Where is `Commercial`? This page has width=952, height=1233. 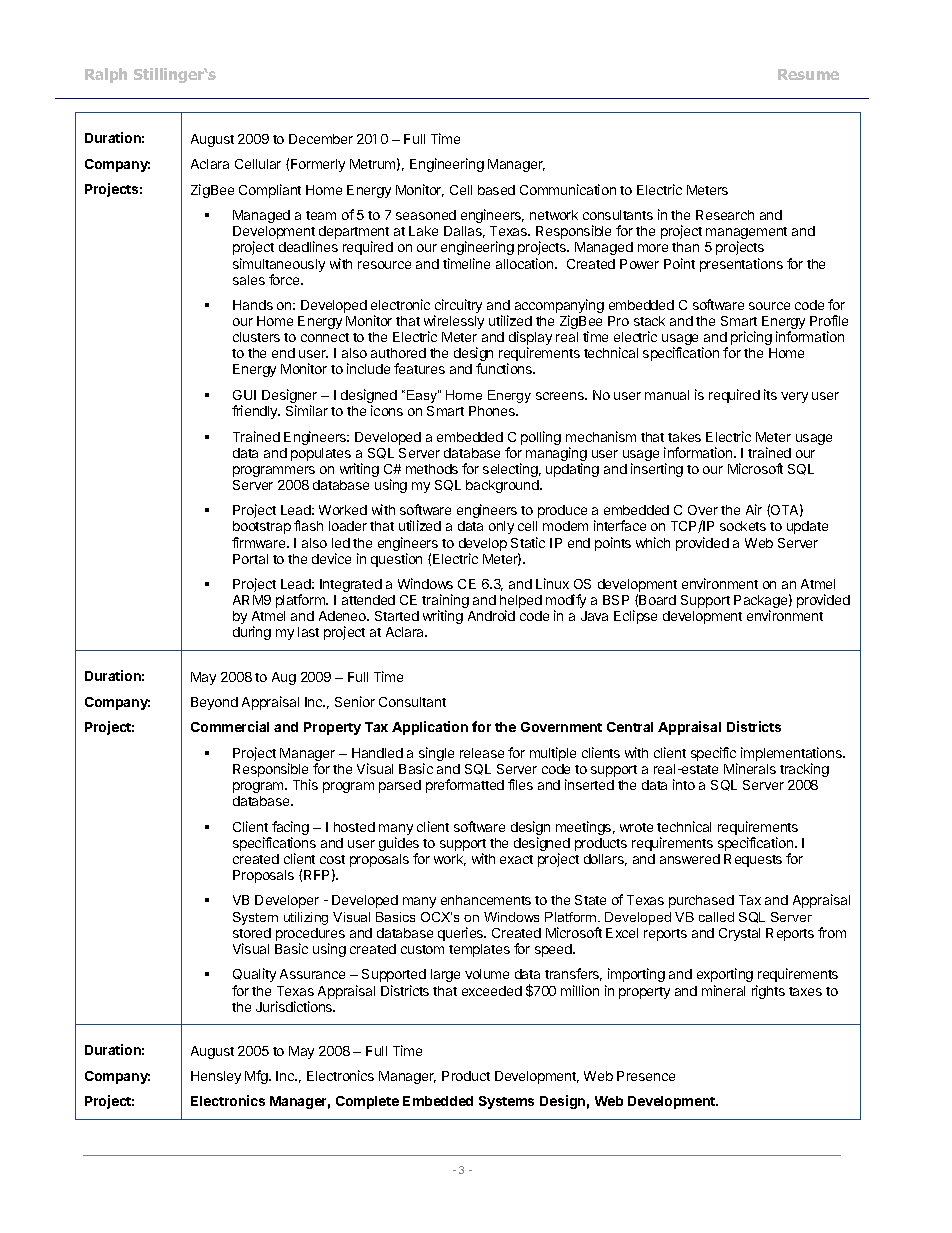
Commercial is located at coordinates (230, 726).
